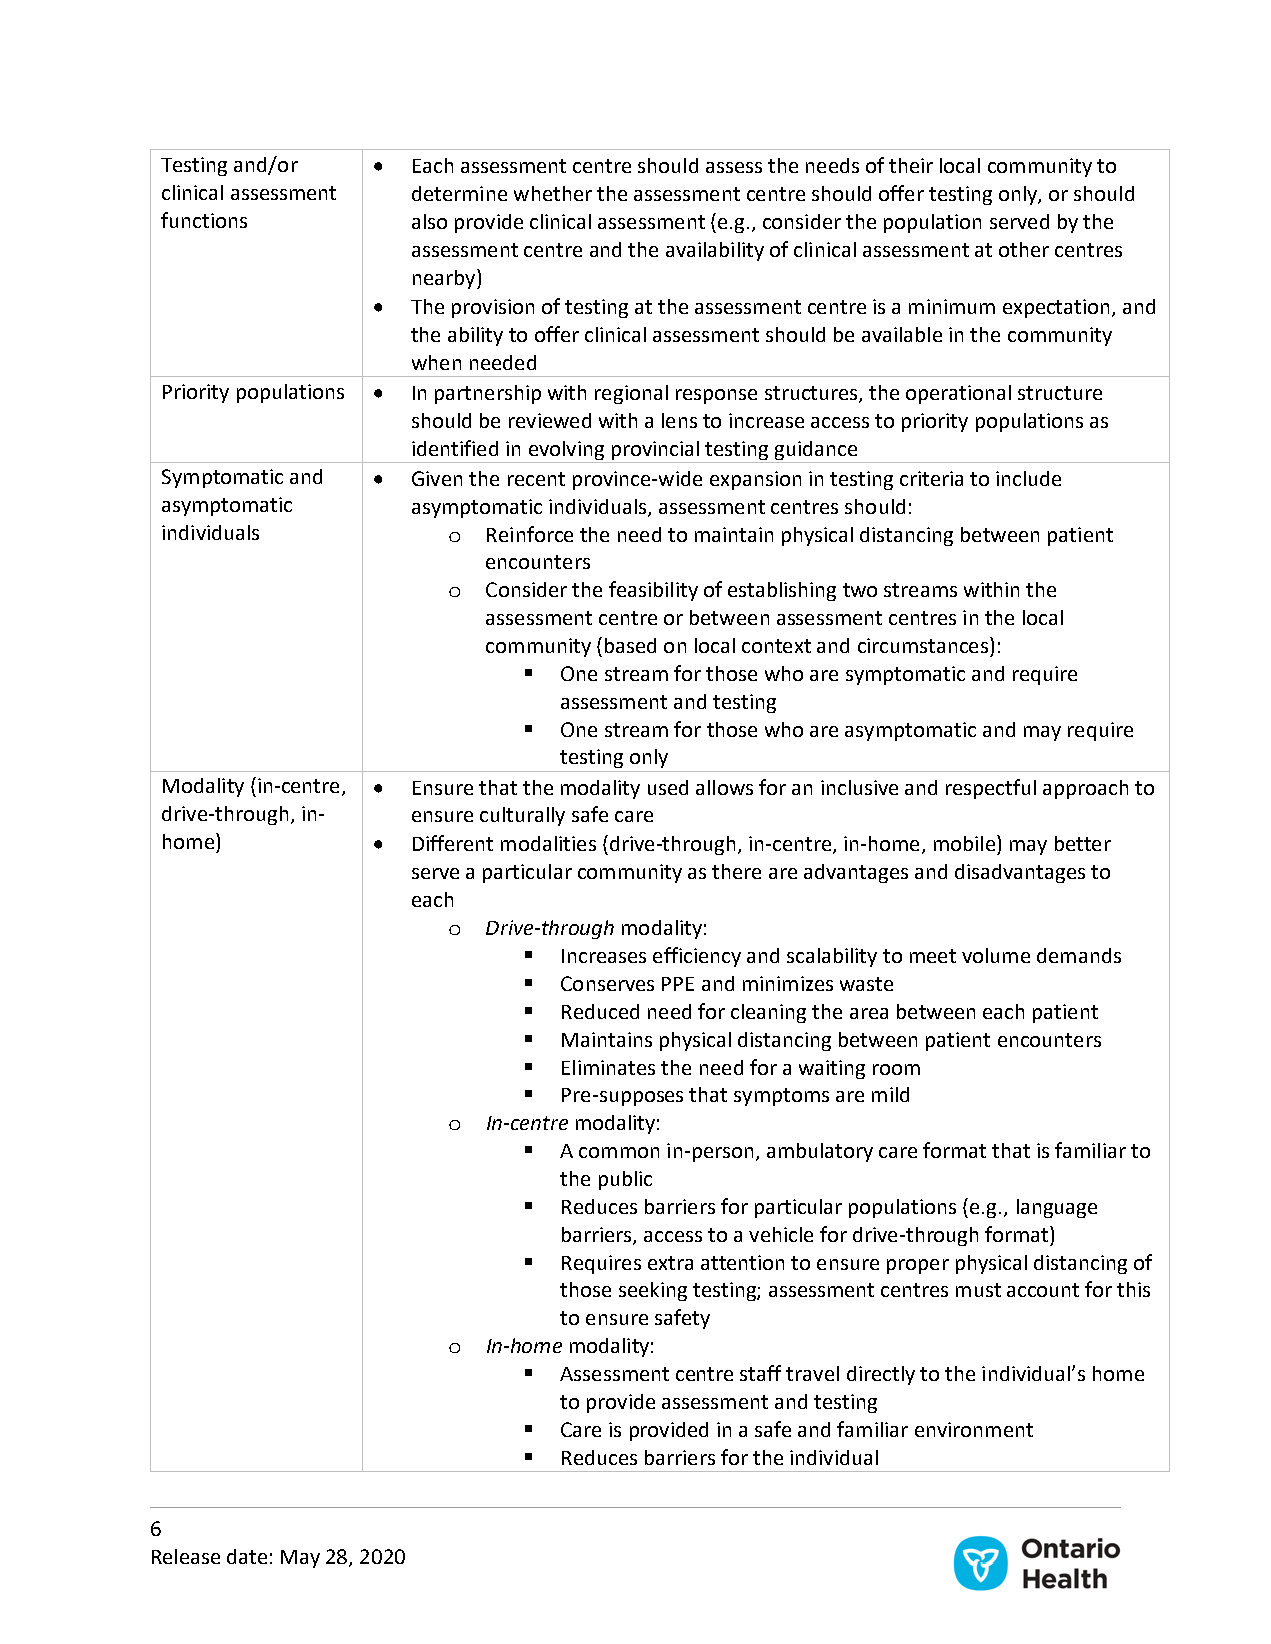 The image size is (1271, 1644). Describe the element at coordinates (247, 1556) in the screenshot. I see `date` at that location.
